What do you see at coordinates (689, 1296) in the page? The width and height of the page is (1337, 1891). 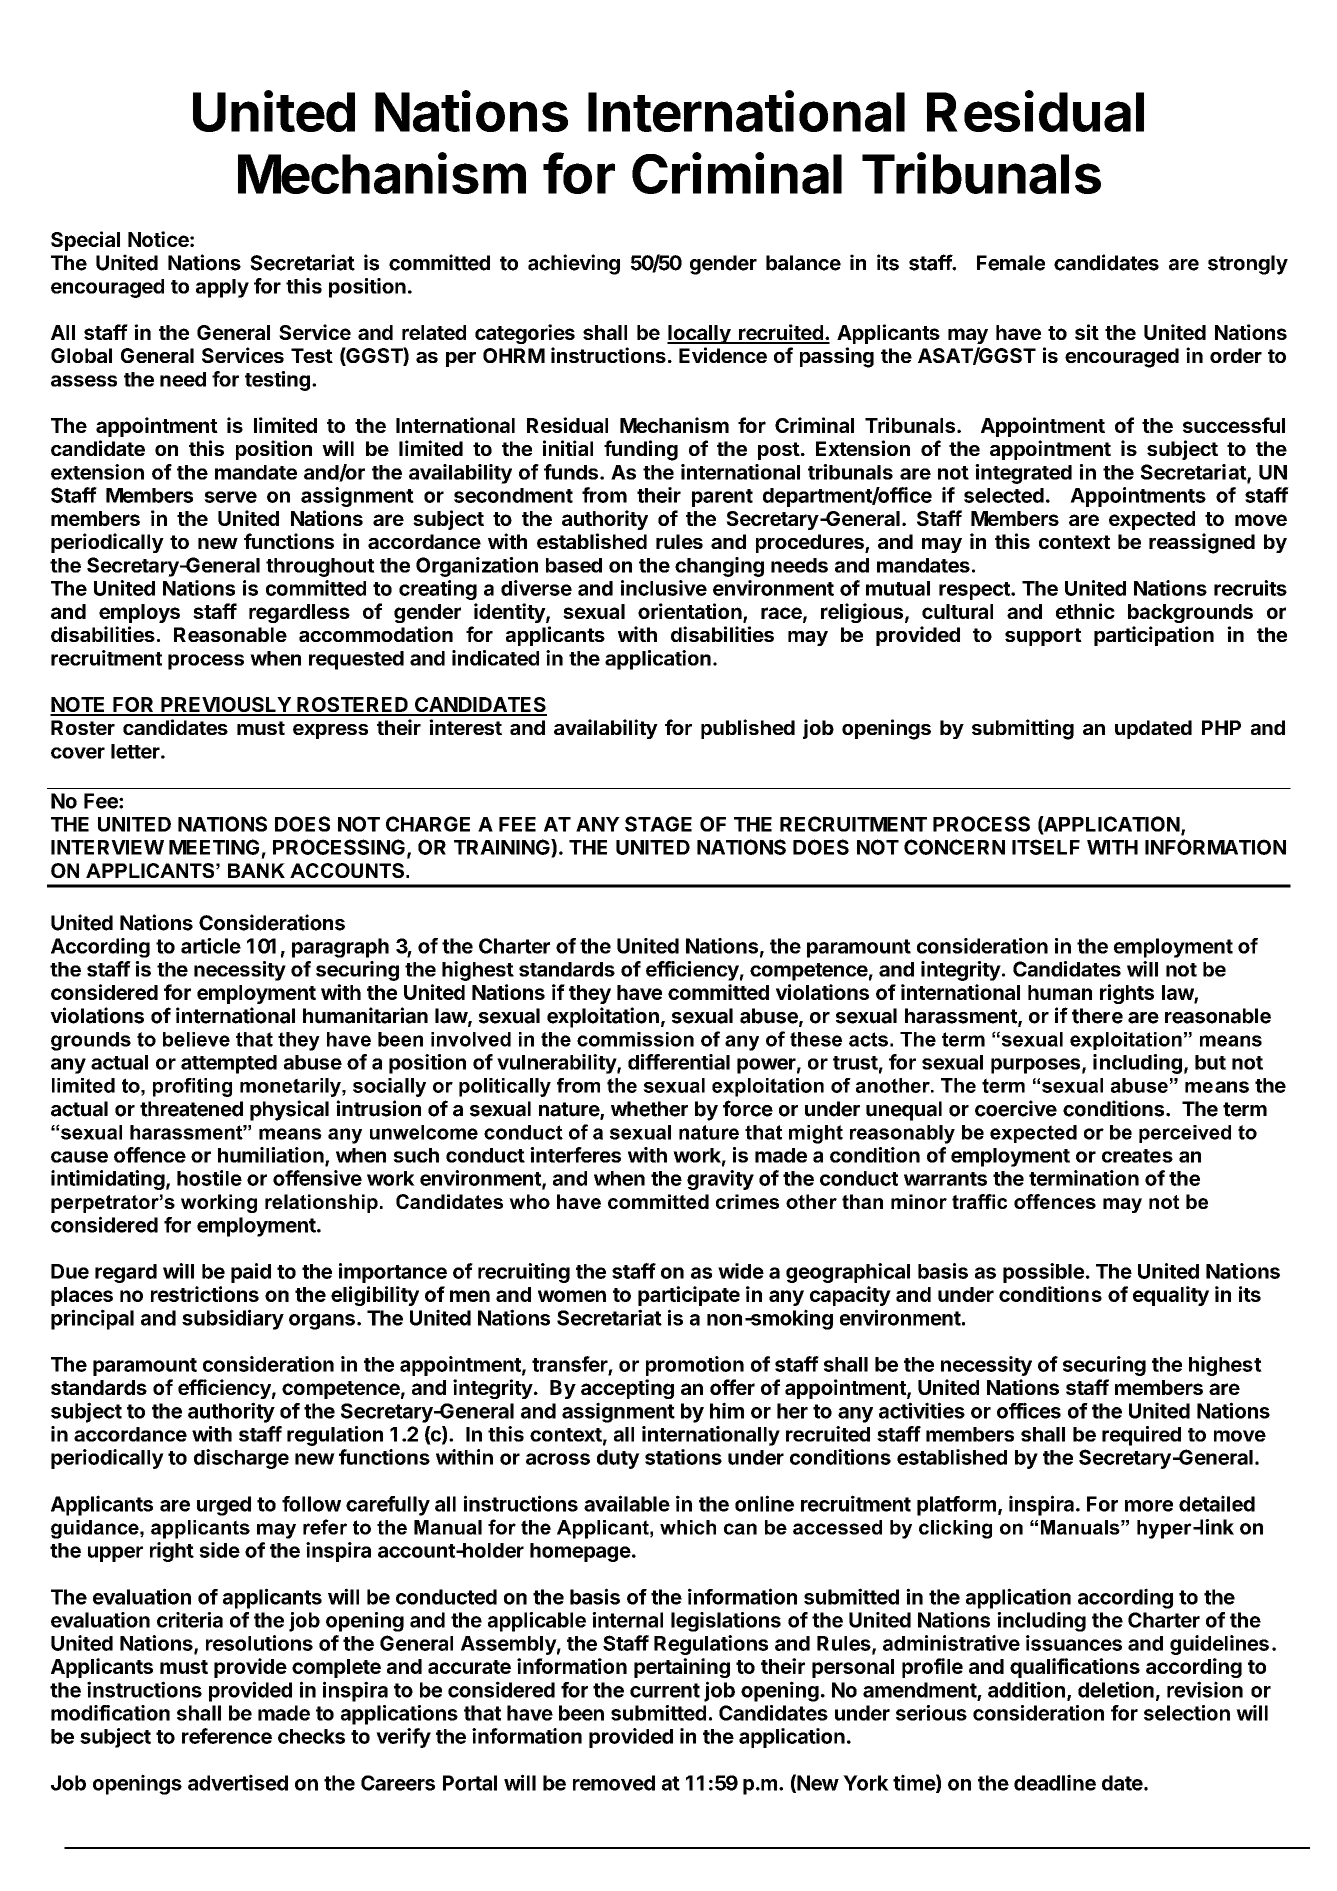 I see `participate` at bounding box center [689, 1296].
